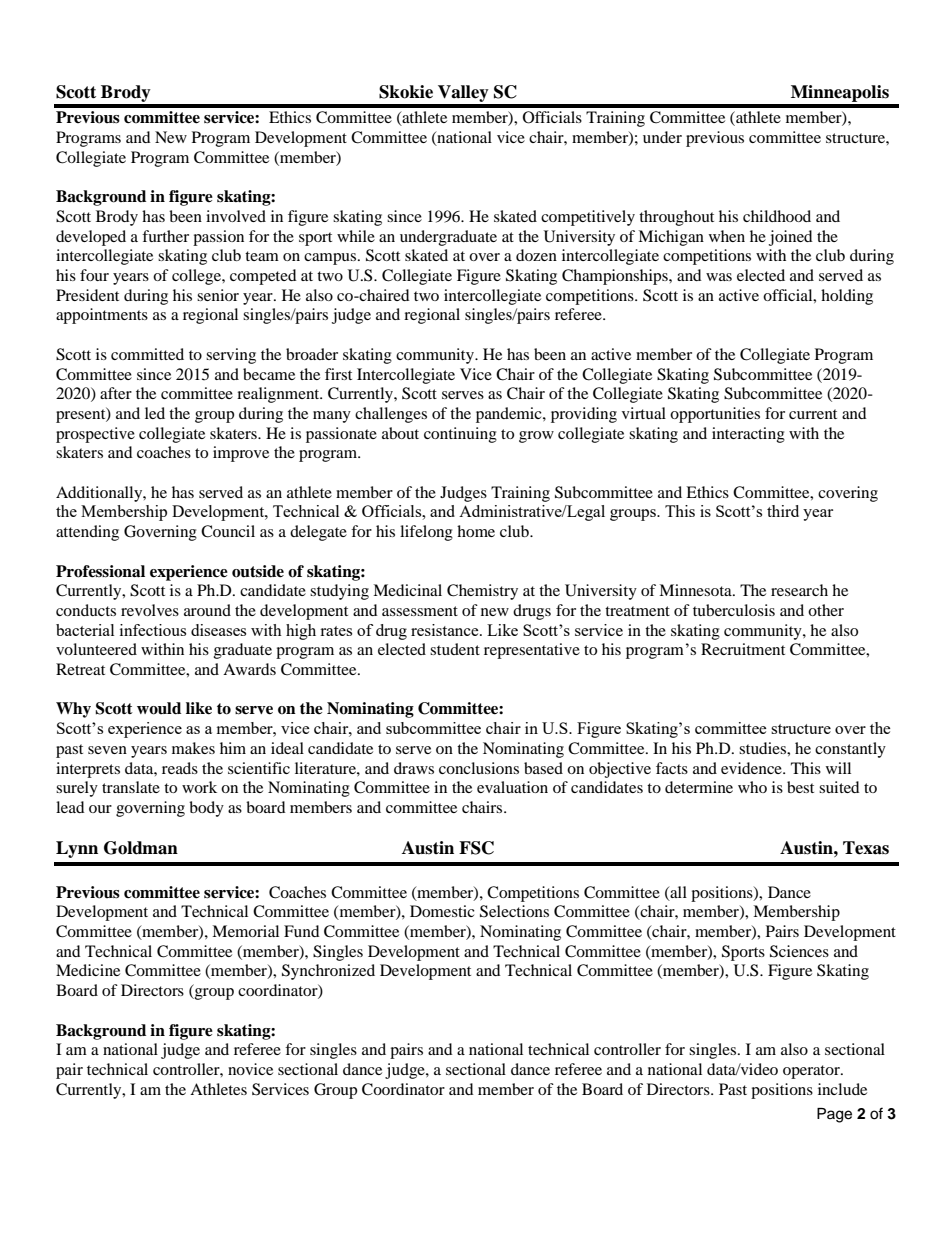  Describe the element at coordinates (777, 216) in the page. I see `childhood` at that location.
